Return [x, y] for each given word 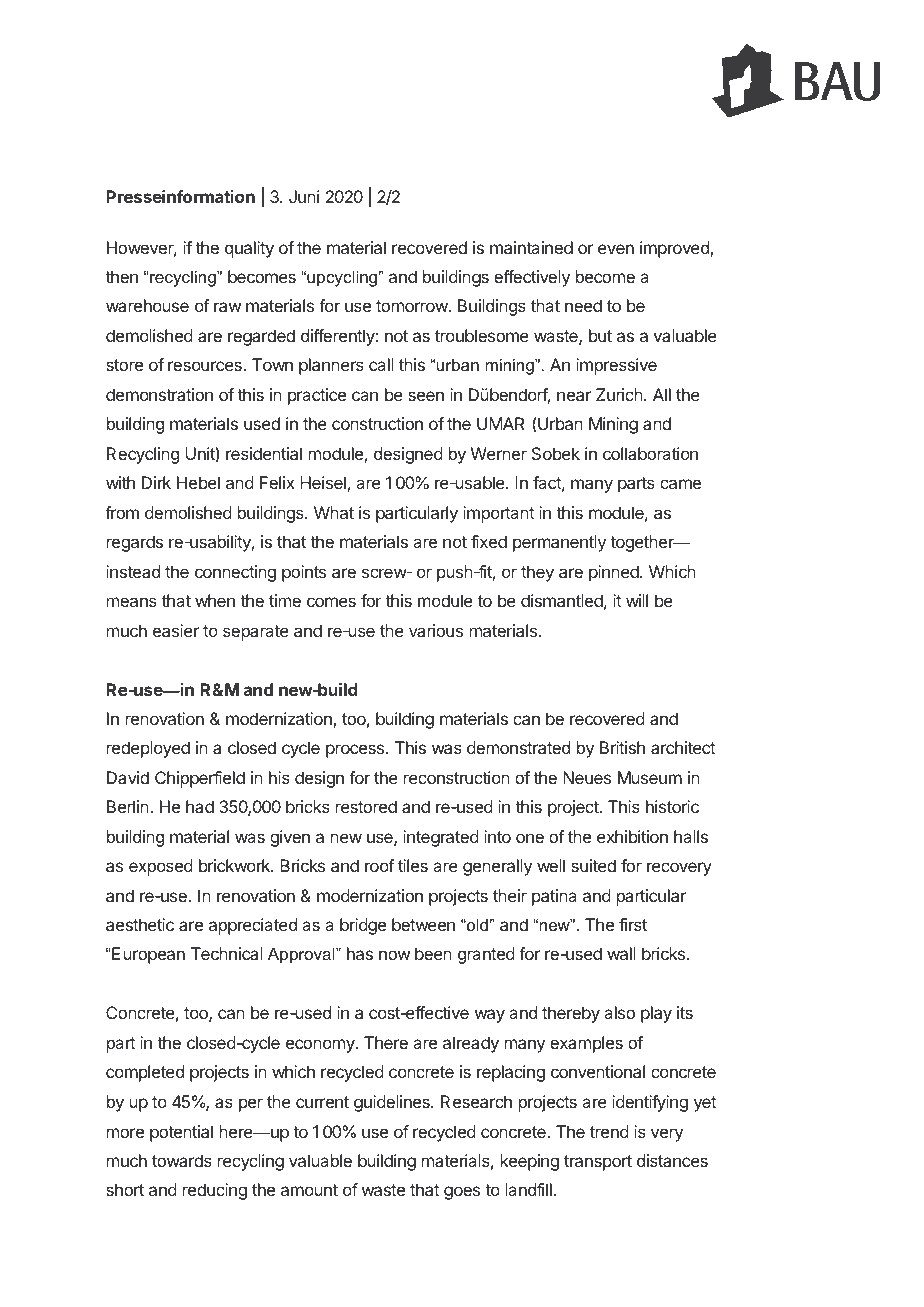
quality [249, 249]
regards [135, 543]
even [616, 249]
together [643, 543]
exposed [161, 867]
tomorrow [412, 306]
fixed [489, 541]
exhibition [632, 836]
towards [182, 1160]
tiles [413, 865]
